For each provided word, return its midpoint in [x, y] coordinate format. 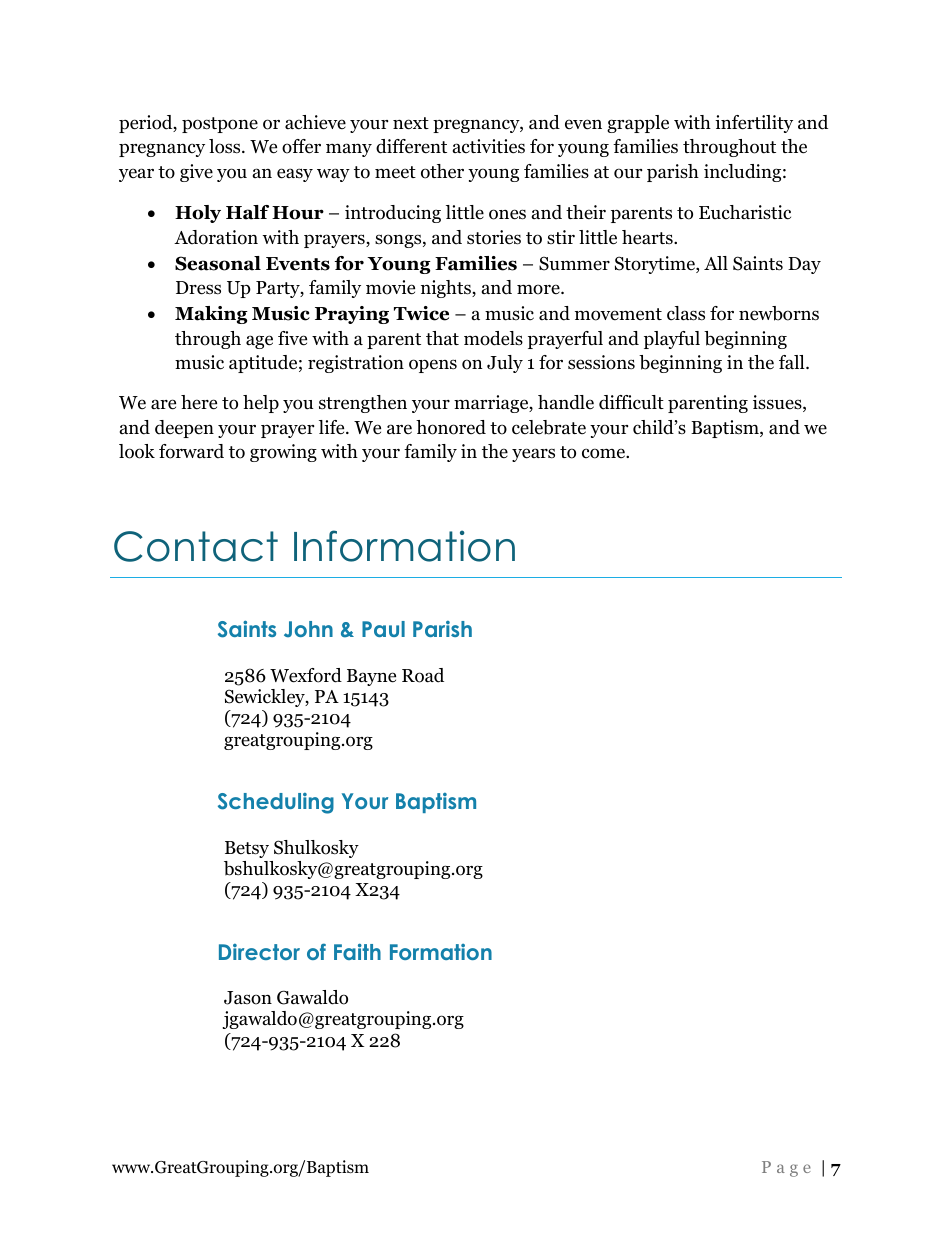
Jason [248, 998]
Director [259, 952]
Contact [196, 546]
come [604, 453]
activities [489, 146]
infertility [754, 124]
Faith [357, 951]
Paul [383, 629]
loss [226, 146]
